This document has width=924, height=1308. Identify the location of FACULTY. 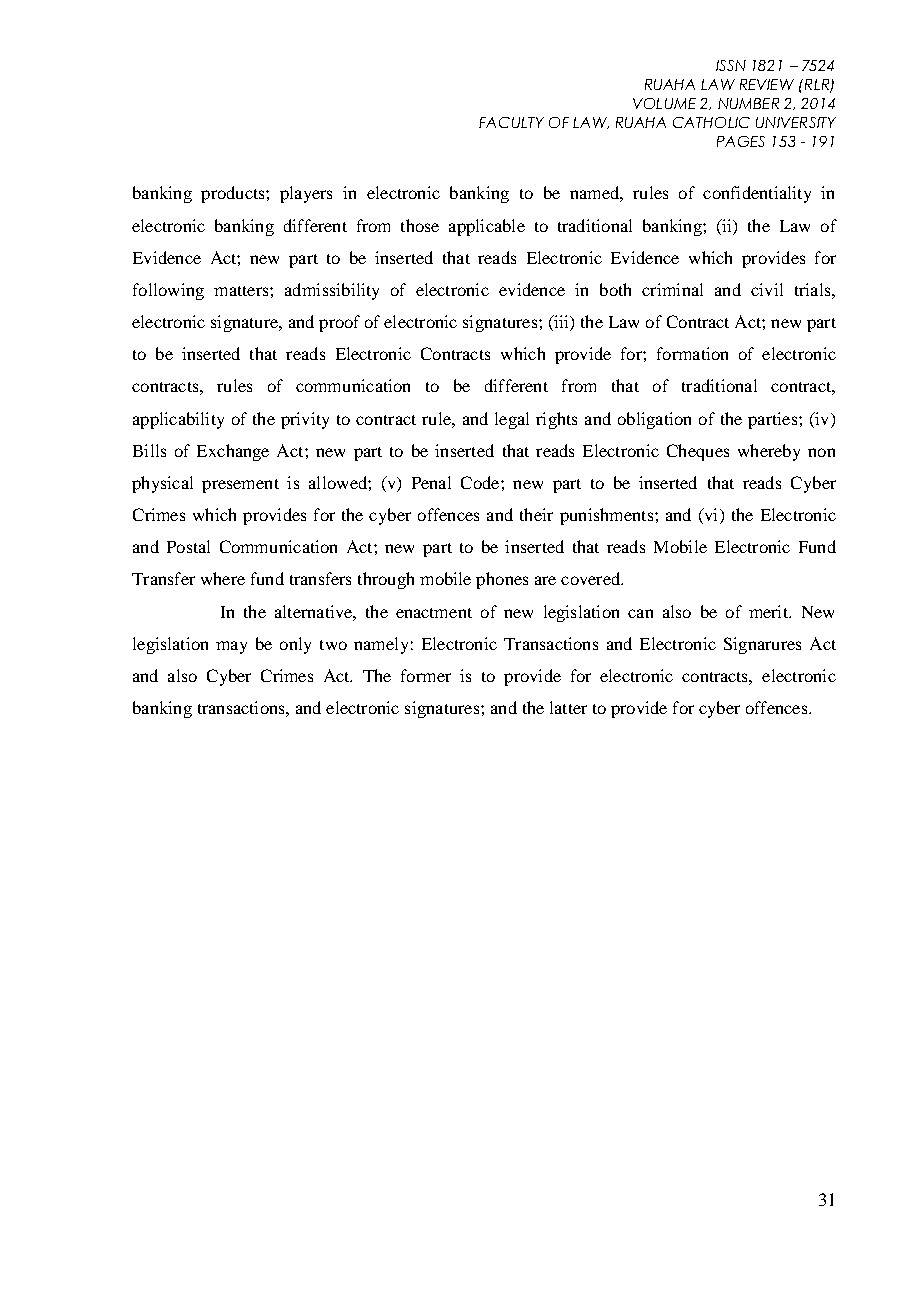
(511, 122).
